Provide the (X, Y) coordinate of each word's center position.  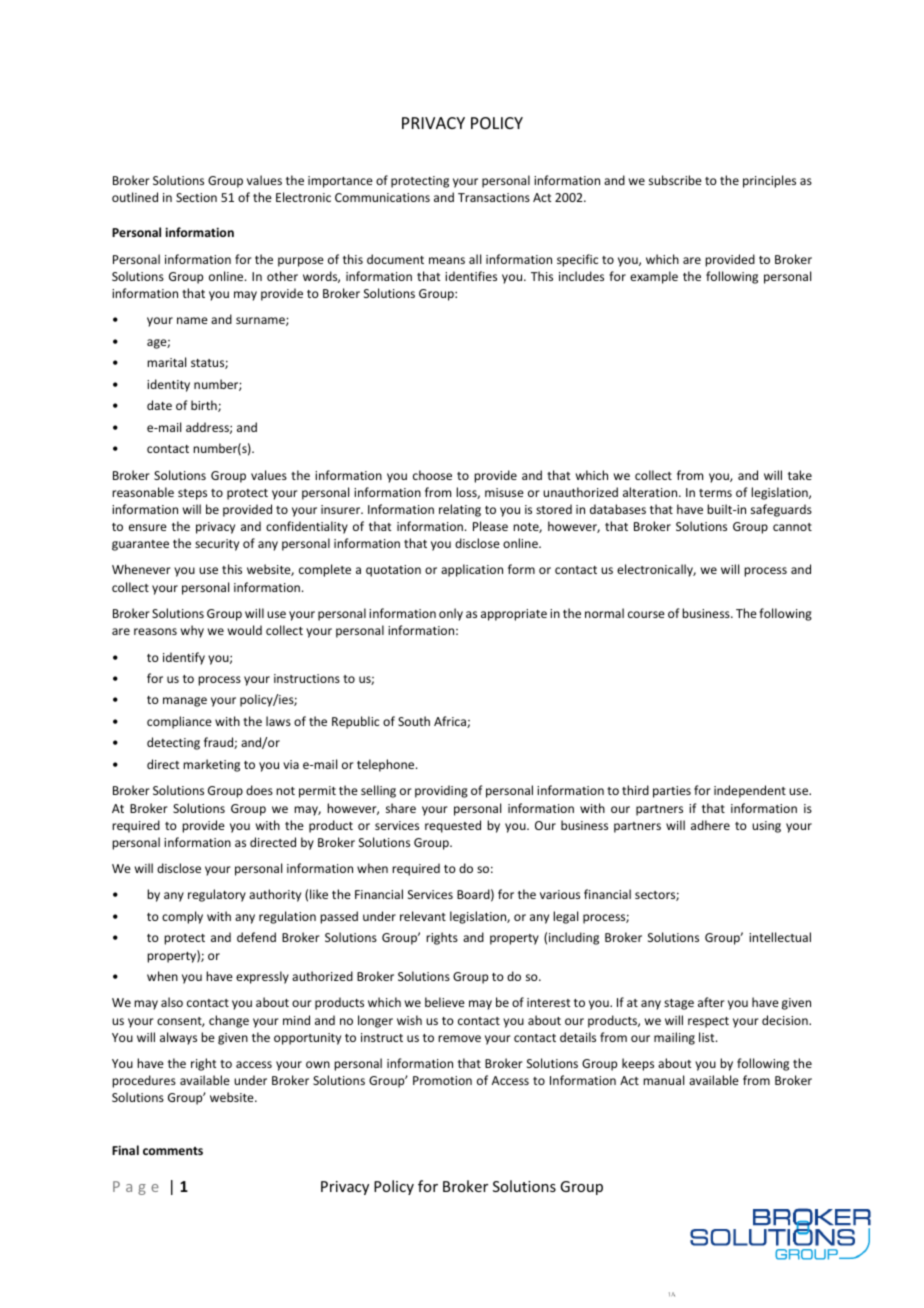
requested (453, 826)
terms (715, 493)
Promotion (442, 1080)
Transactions (494, 197)
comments (173, 1151)
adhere (710, 825)
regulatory (217, 895)
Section (196, 197)
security (217, 545)
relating (460, 510)
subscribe (675, 180)
